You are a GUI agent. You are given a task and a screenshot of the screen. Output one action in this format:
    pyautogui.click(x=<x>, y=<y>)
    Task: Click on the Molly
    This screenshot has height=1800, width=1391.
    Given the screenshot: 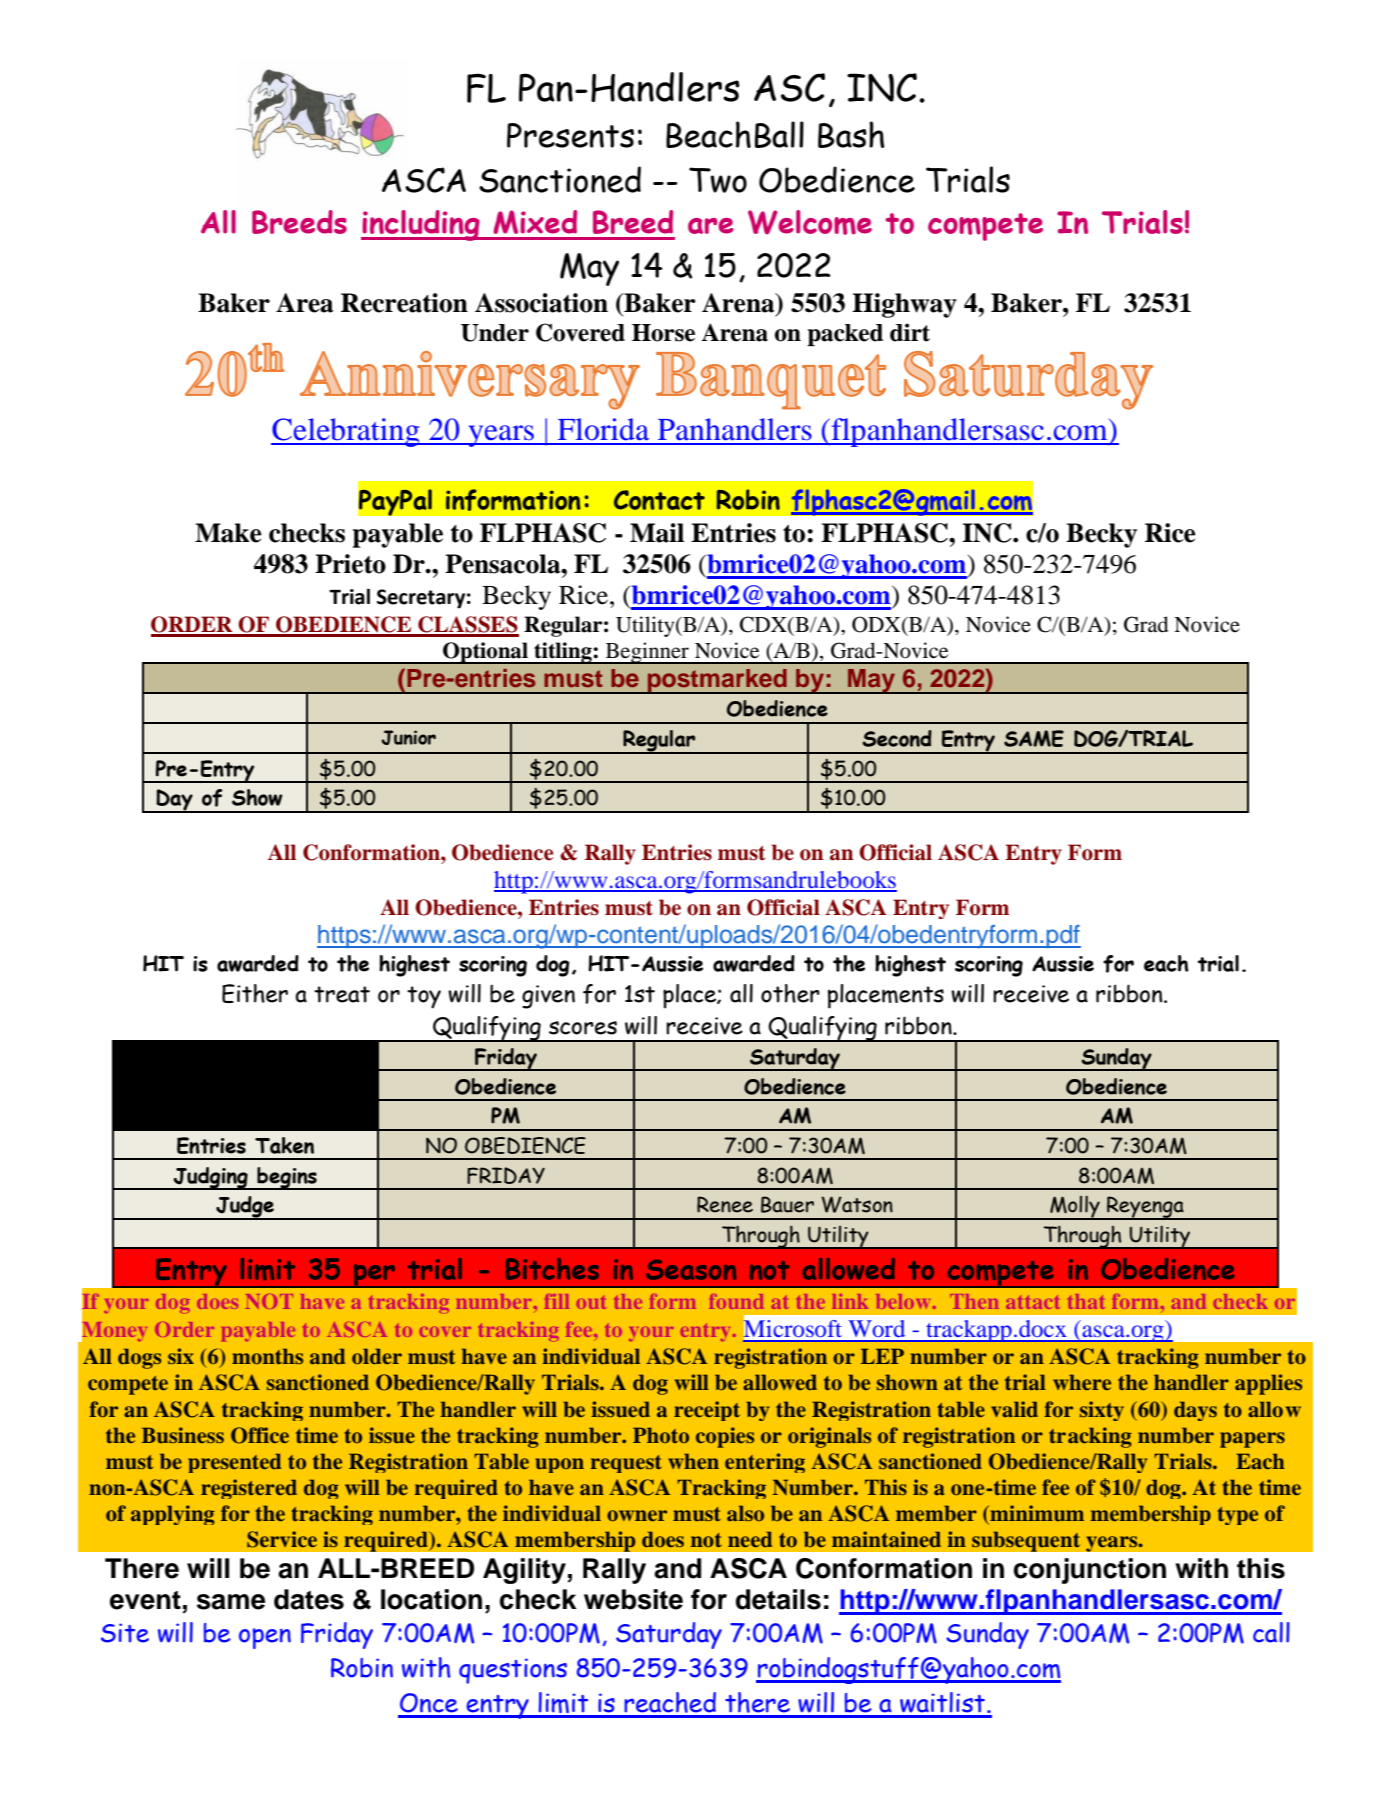 What is the action you would take?
    pyautogui.click(x=1075, y=1207)
